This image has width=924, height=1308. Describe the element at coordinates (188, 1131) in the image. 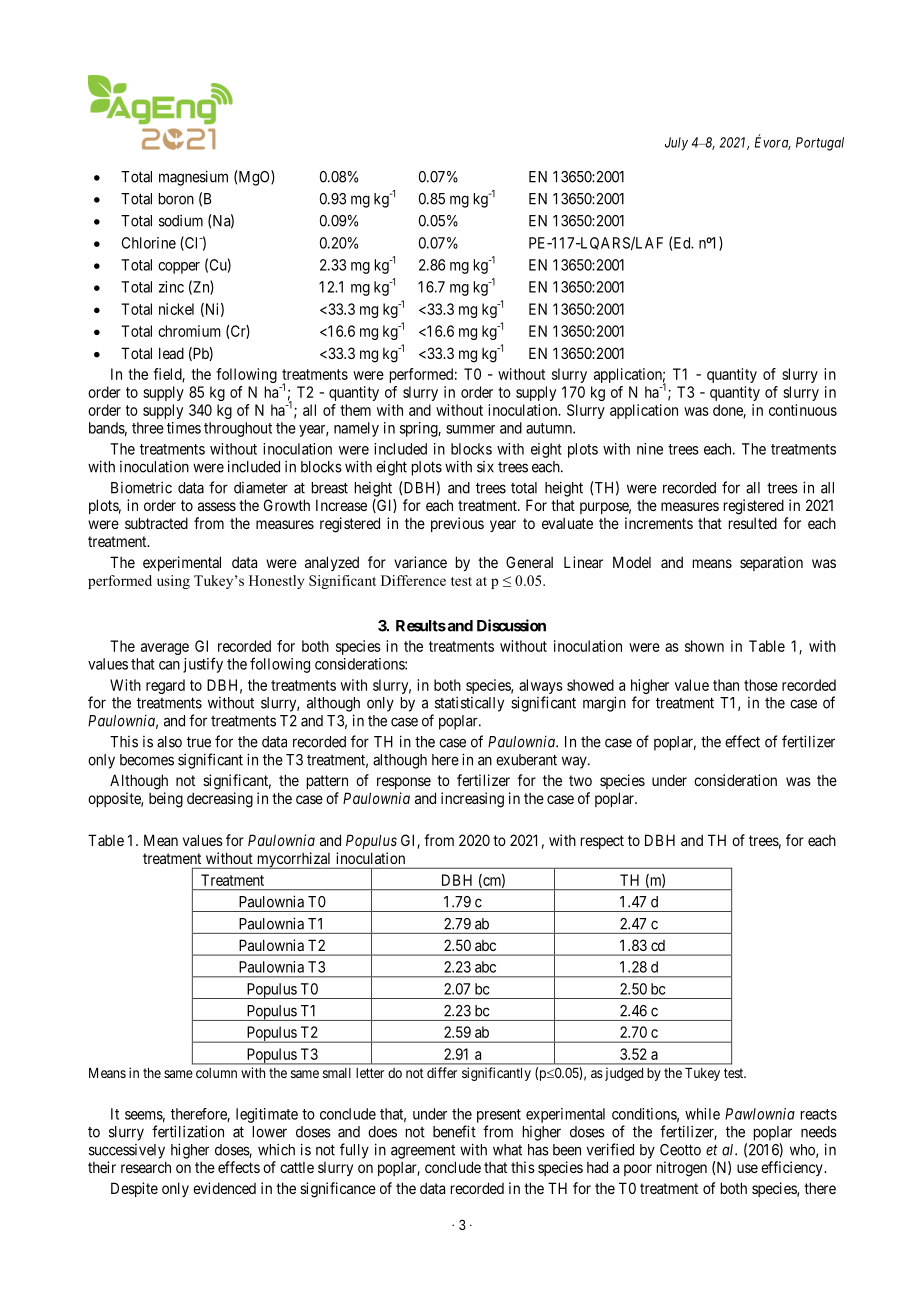

I see `fertilization` at that location.
